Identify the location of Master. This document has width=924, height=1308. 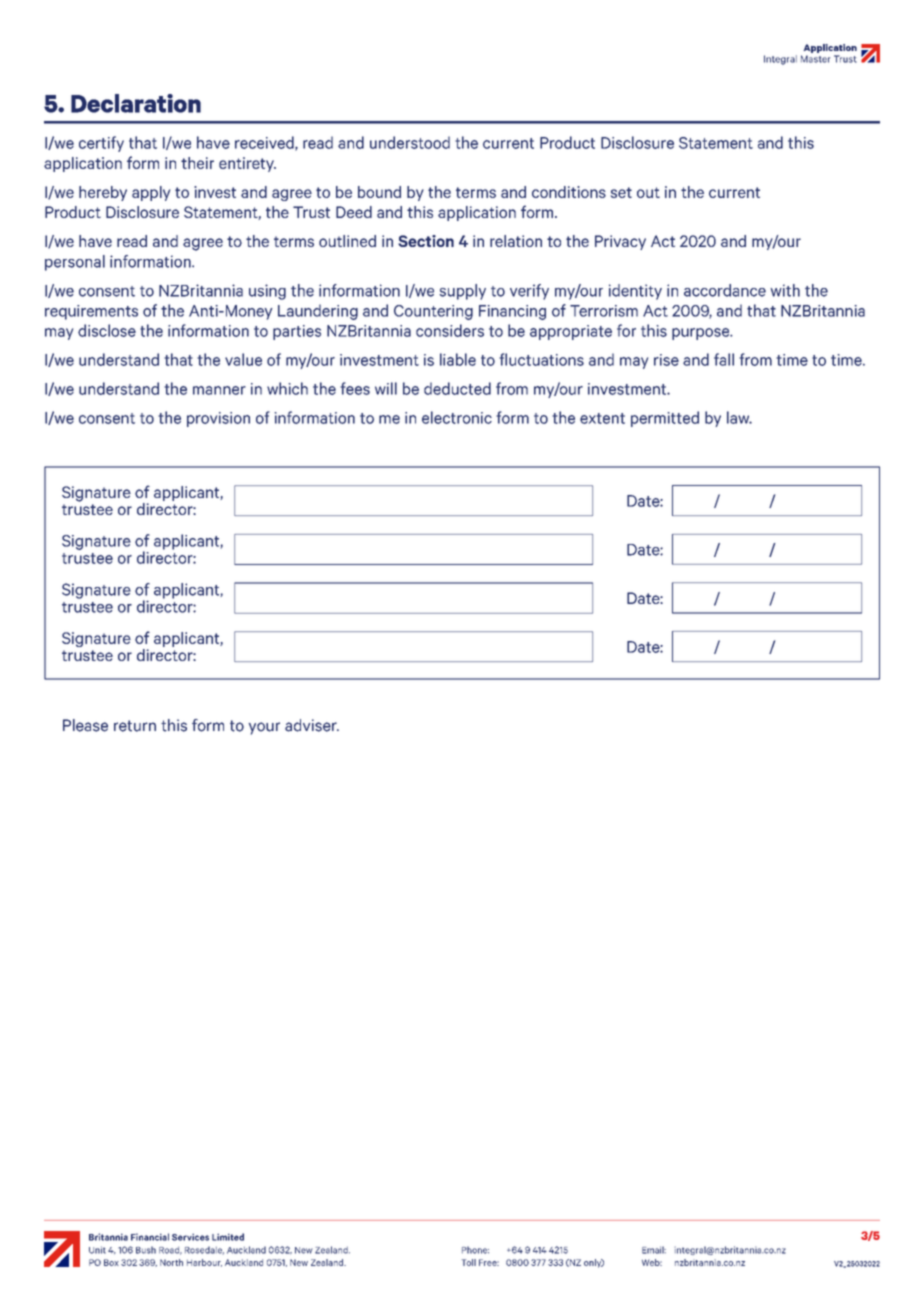
(815, 59).
